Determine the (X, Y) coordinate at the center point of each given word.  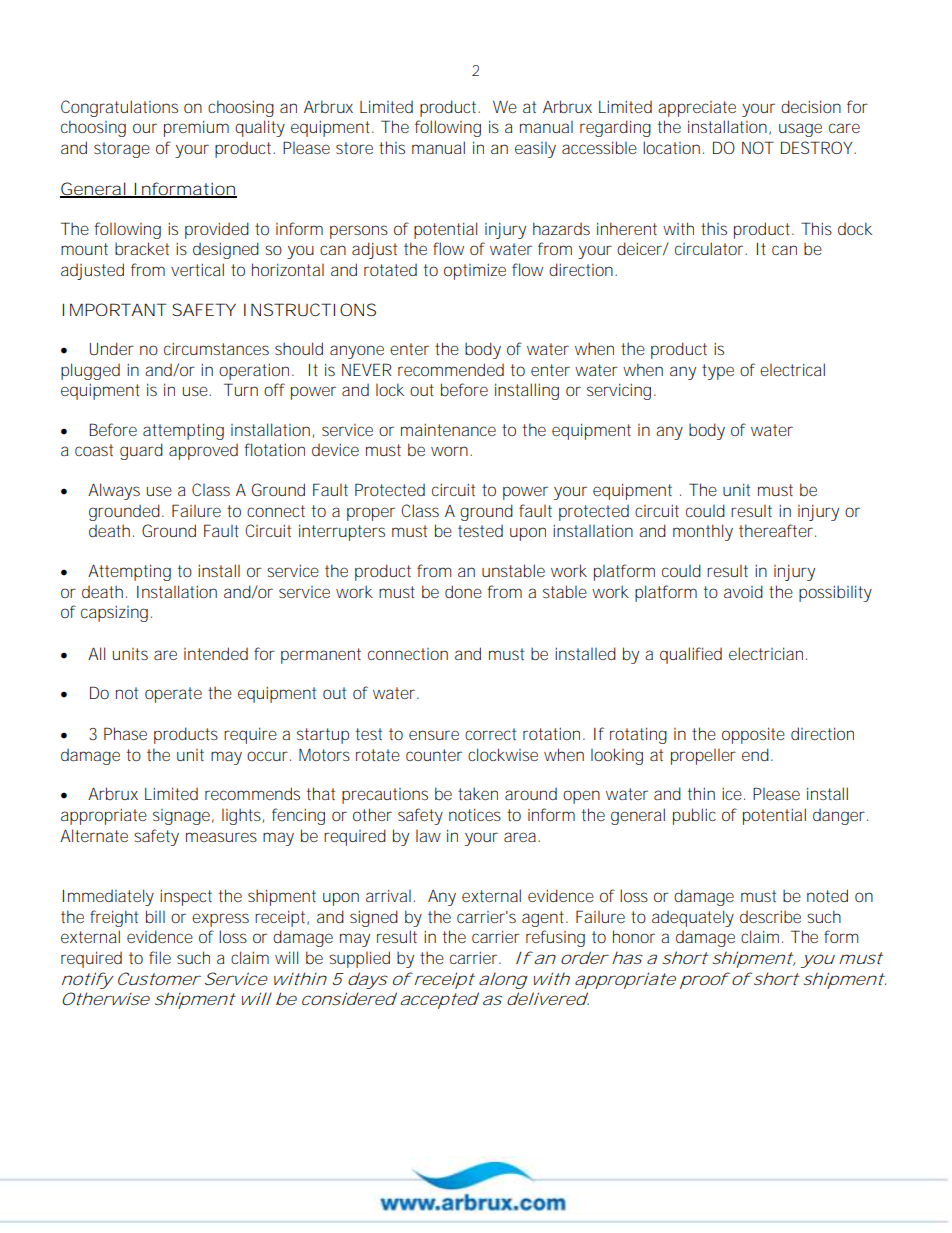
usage (800, 130)
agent (544, 919)
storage (122, 150)
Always (114, 491)
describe (770, 917)
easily (535, 150)
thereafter (776, 530)
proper (371, 514)
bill (155, 916)
